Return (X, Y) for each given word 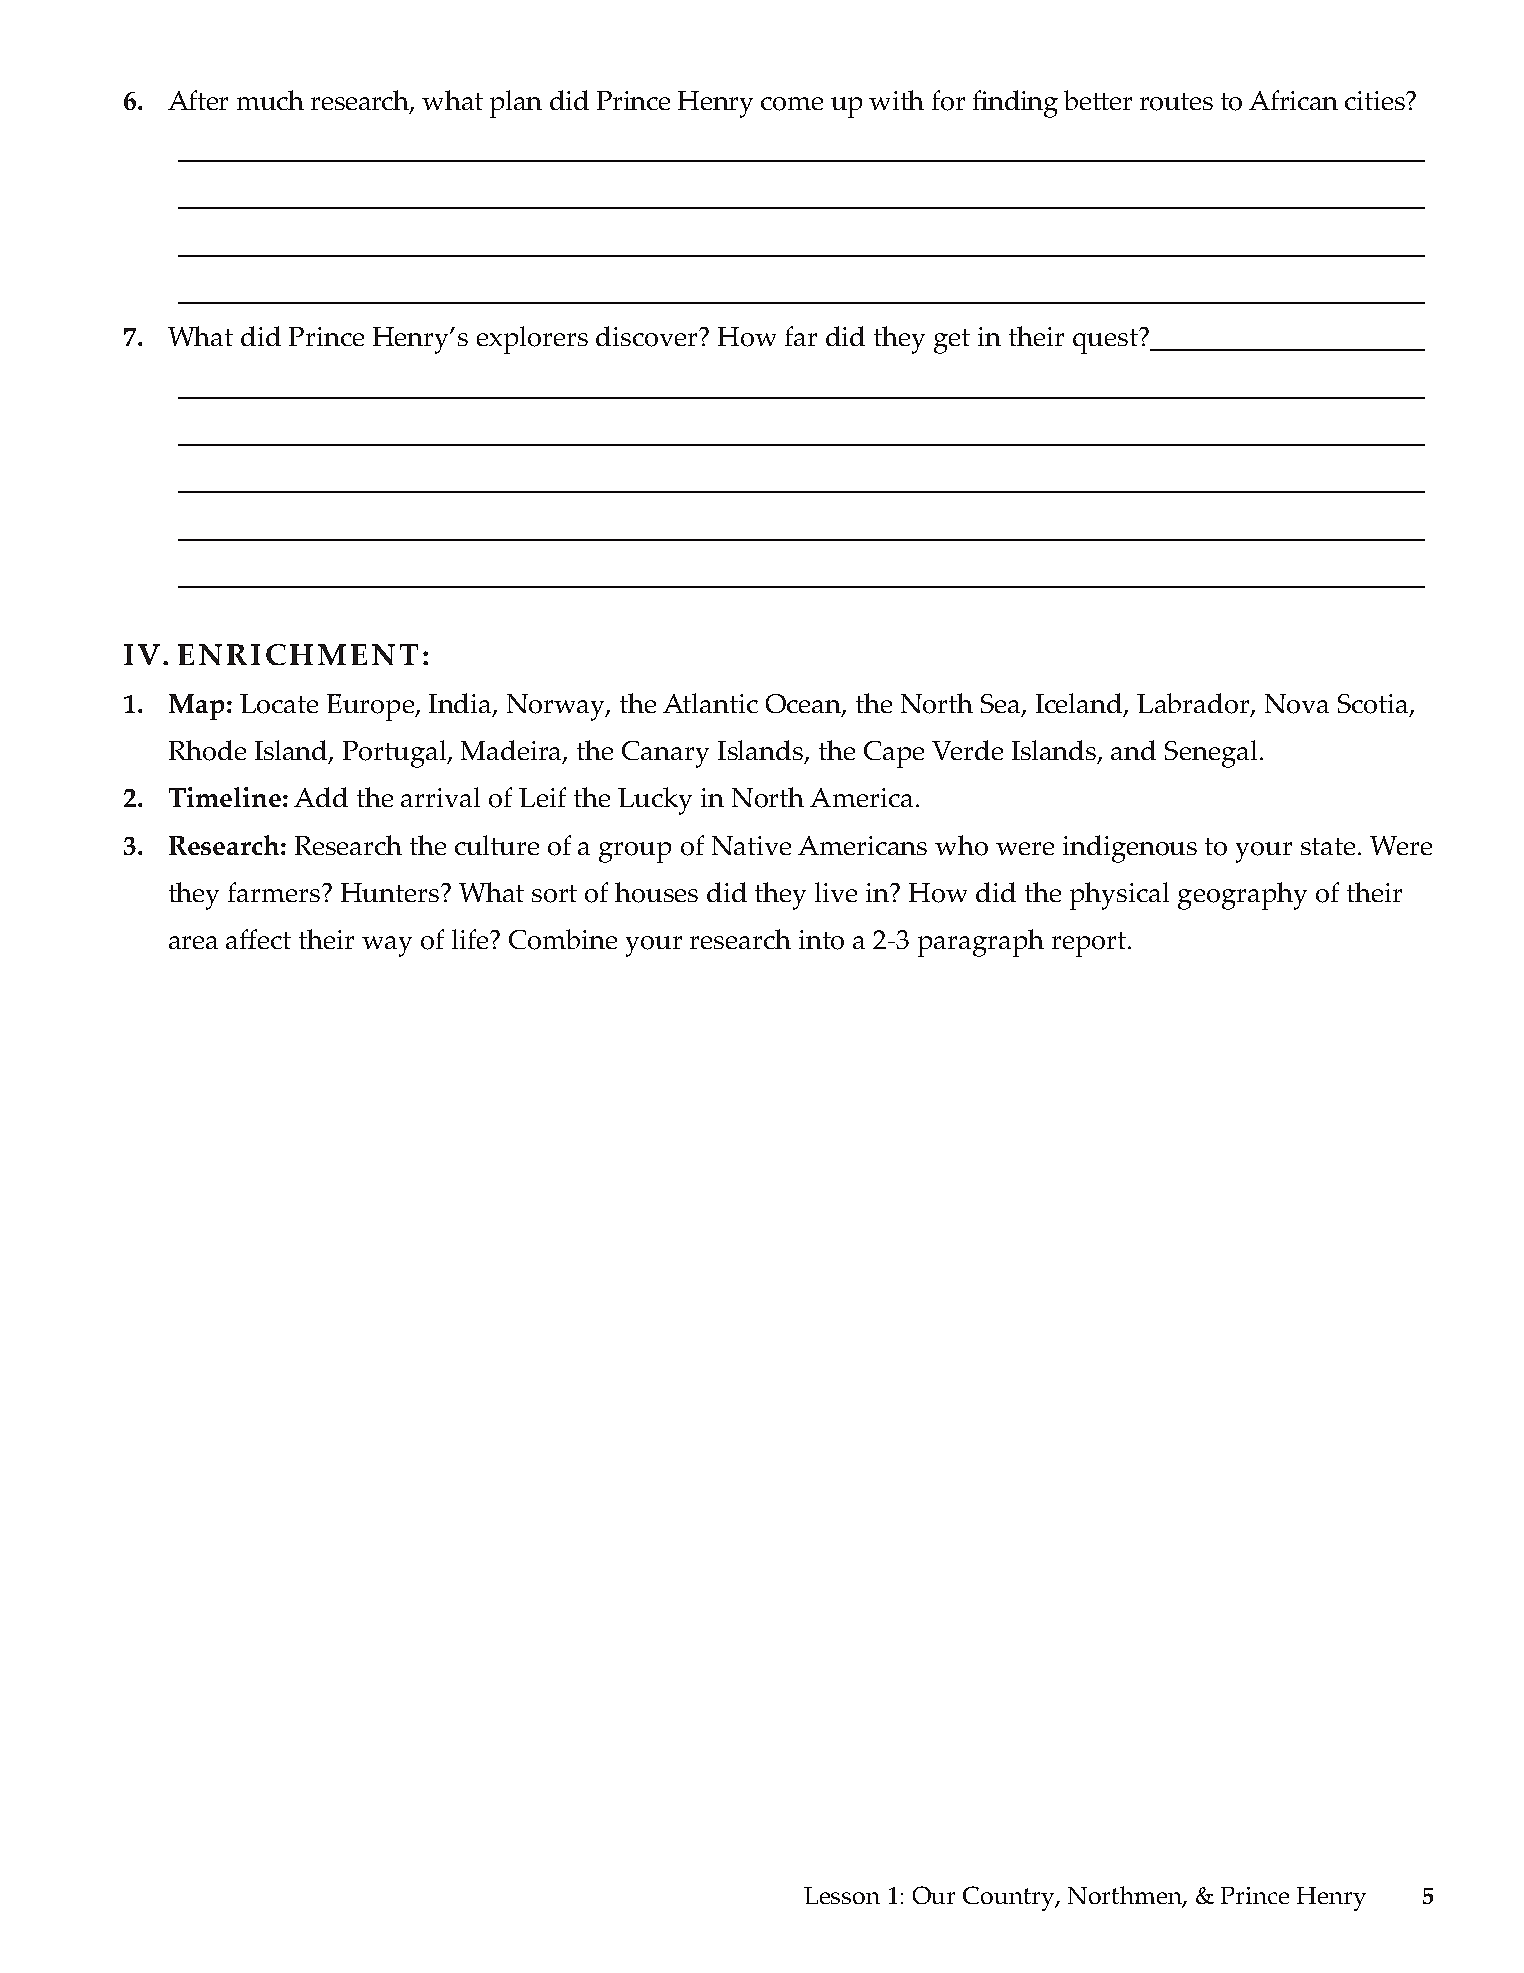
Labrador (1194, 704)
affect (258, 939)
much (270, 100)
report (1089, 944)
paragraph (981, 943)
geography (1242, 896)
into (821, 940)
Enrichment (298, 654)
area (193, 942)
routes (1176, 102)
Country (1010, 1898)
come (792, 104)
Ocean (804, 705)
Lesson (842, 1895)
